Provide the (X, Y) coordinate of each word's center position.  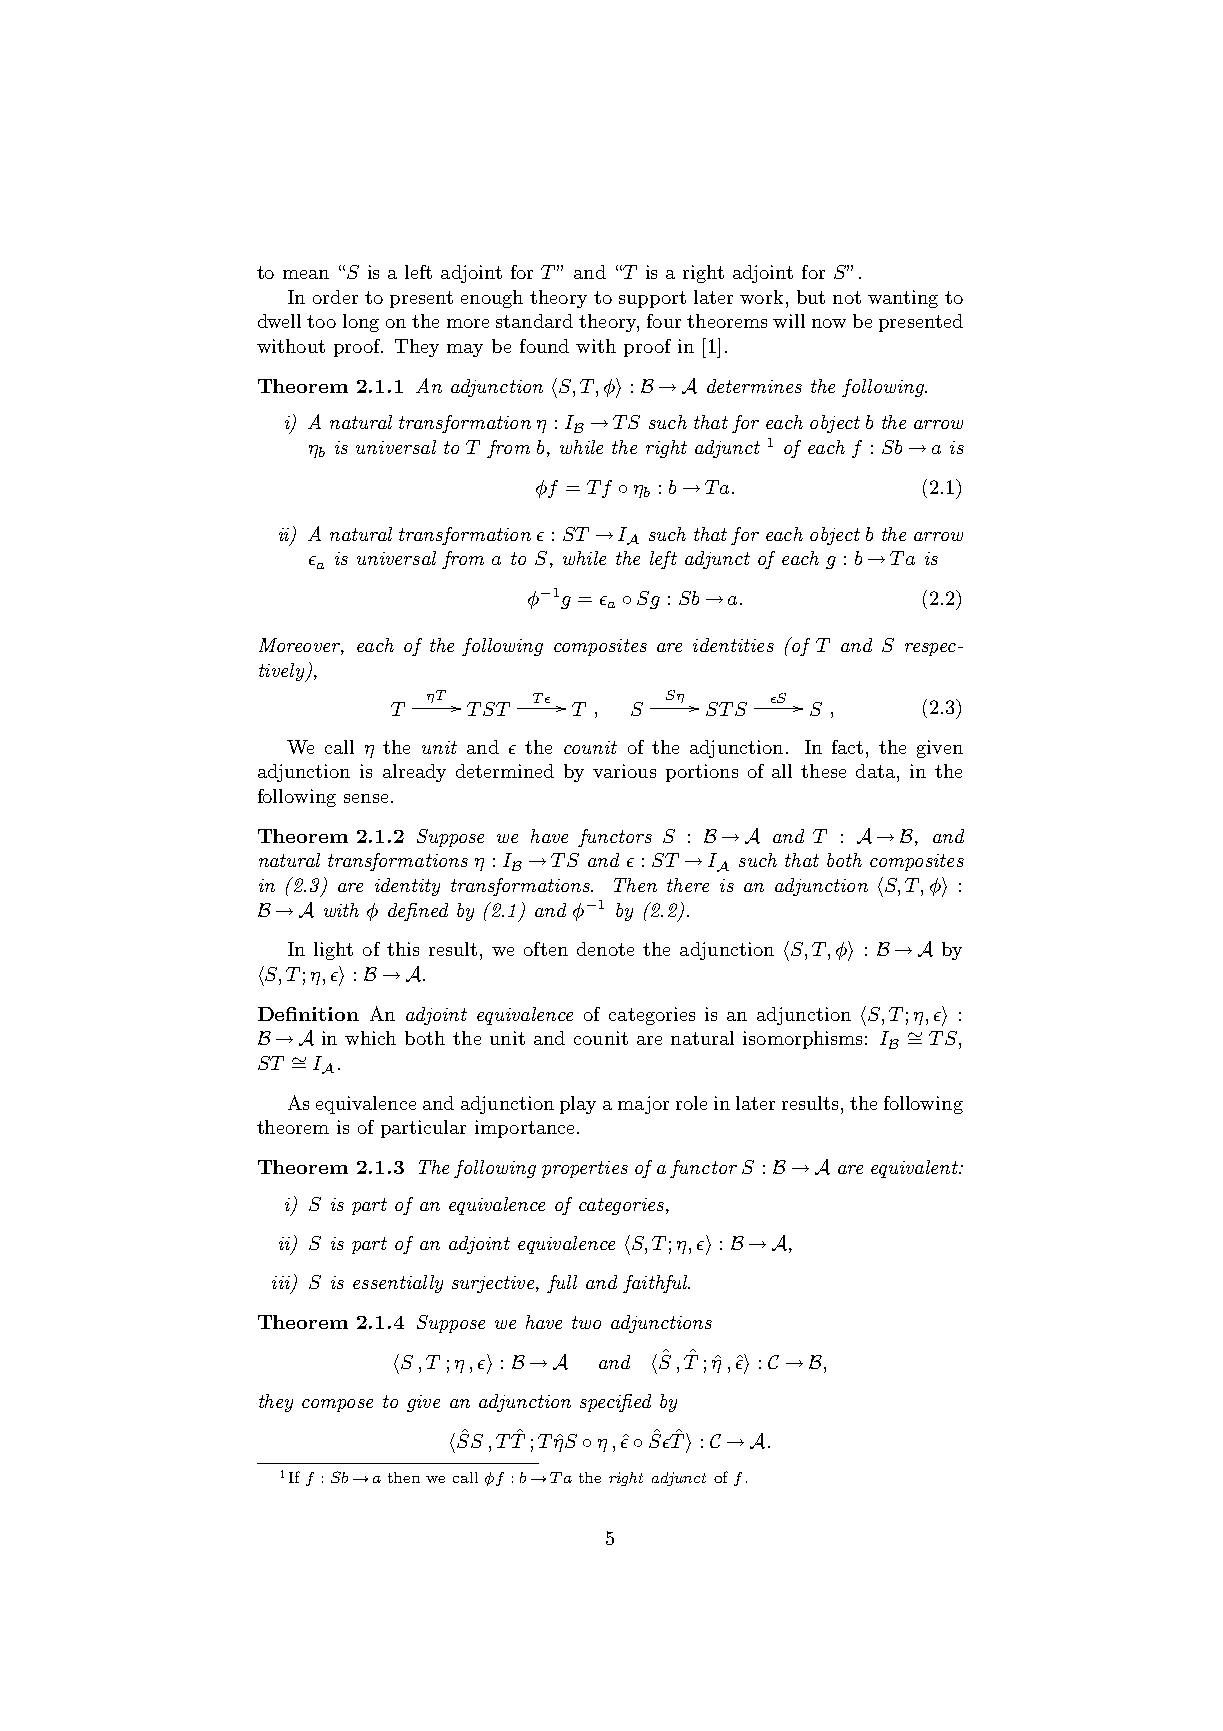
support (652, 299)
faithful (656, 1284)
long (361, 323)
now (829, 323)
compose (337, 1405)
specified (615, 1403)
